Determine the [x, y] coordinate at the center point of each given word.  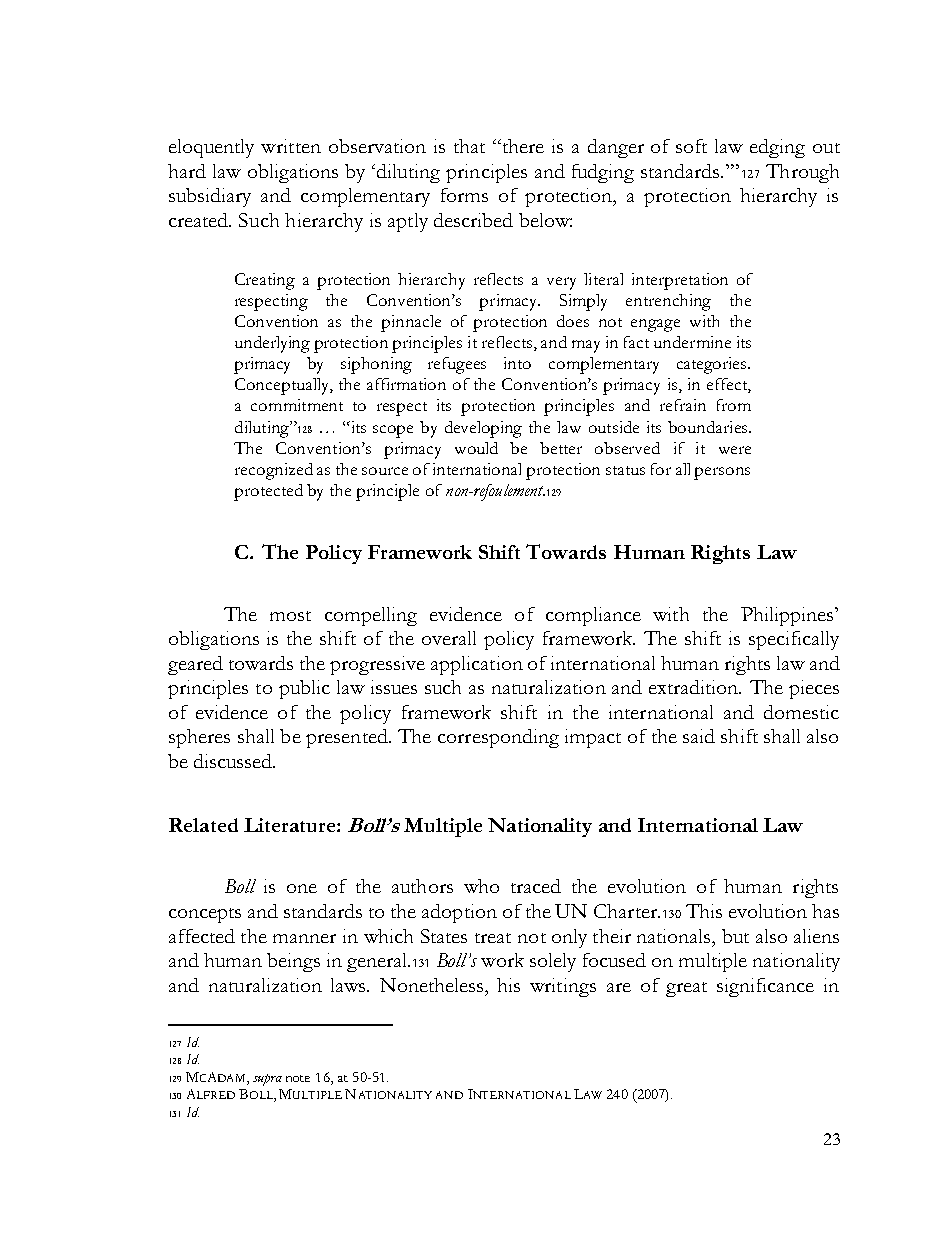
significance [765, 987]
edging [777, 148]
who [481, 886]
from [734, 405]
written [291, 146]
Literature [289, 825]
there [522, 146]
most [290, 616]
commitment [297, 405]
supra [267, 1080]
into [517, 363]
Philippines [788, 616]
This [704, 911]
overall [449, 638]
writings [563, 987]
